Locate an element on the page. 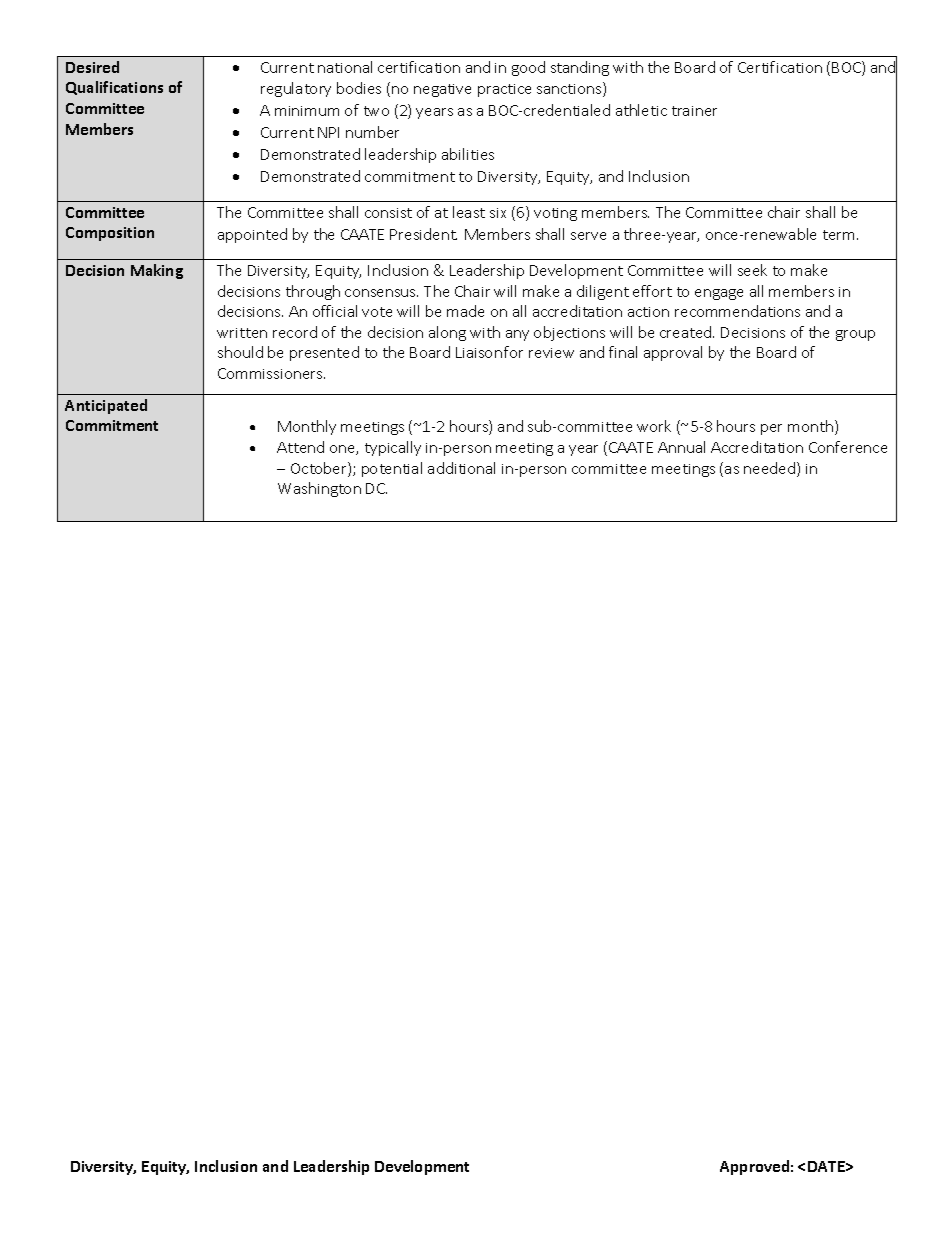 The image size is (952, 1233). Washington is located at coordinates (319, 489).
